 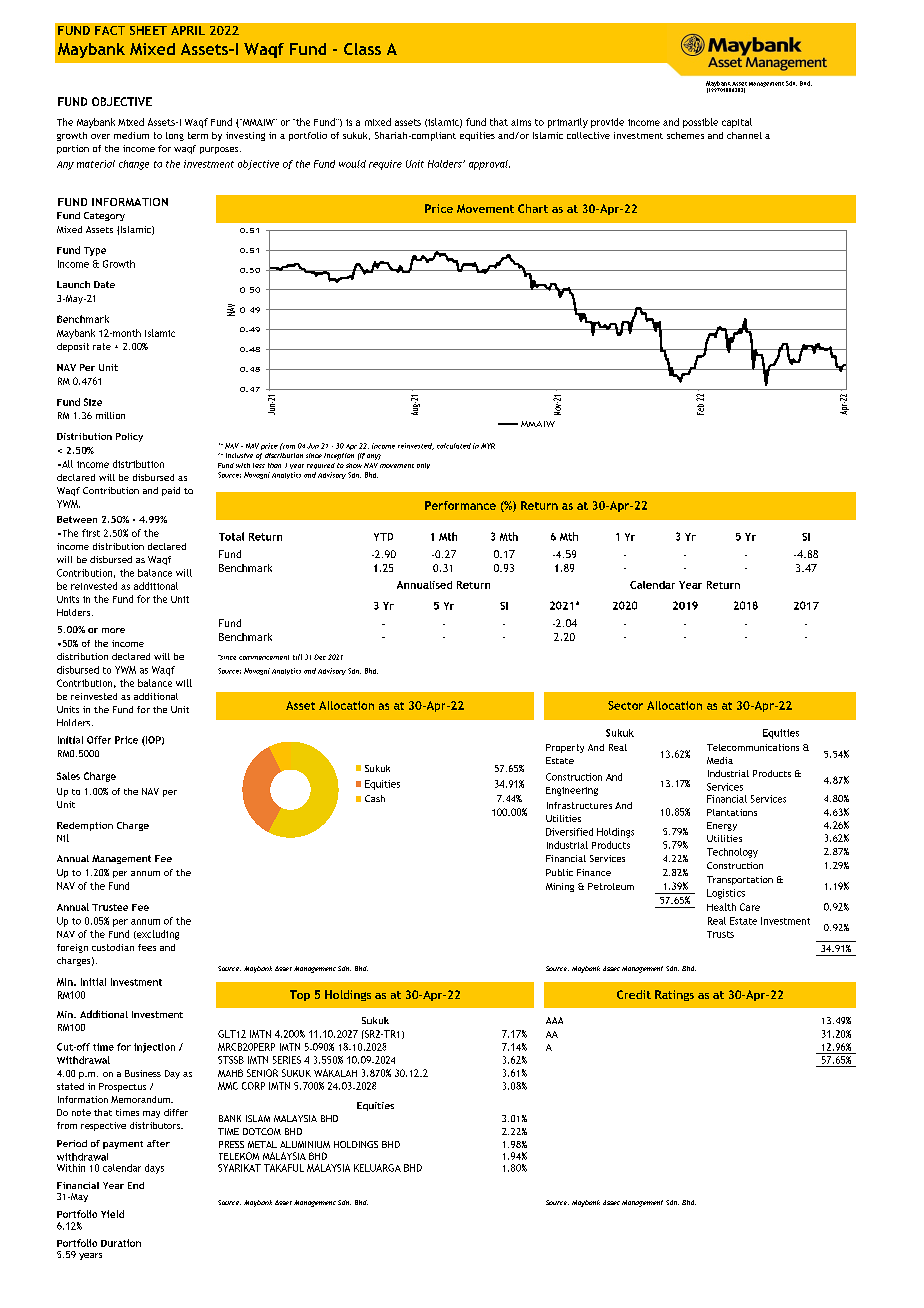 I want to click on medium, so click(x=131, y=135).
